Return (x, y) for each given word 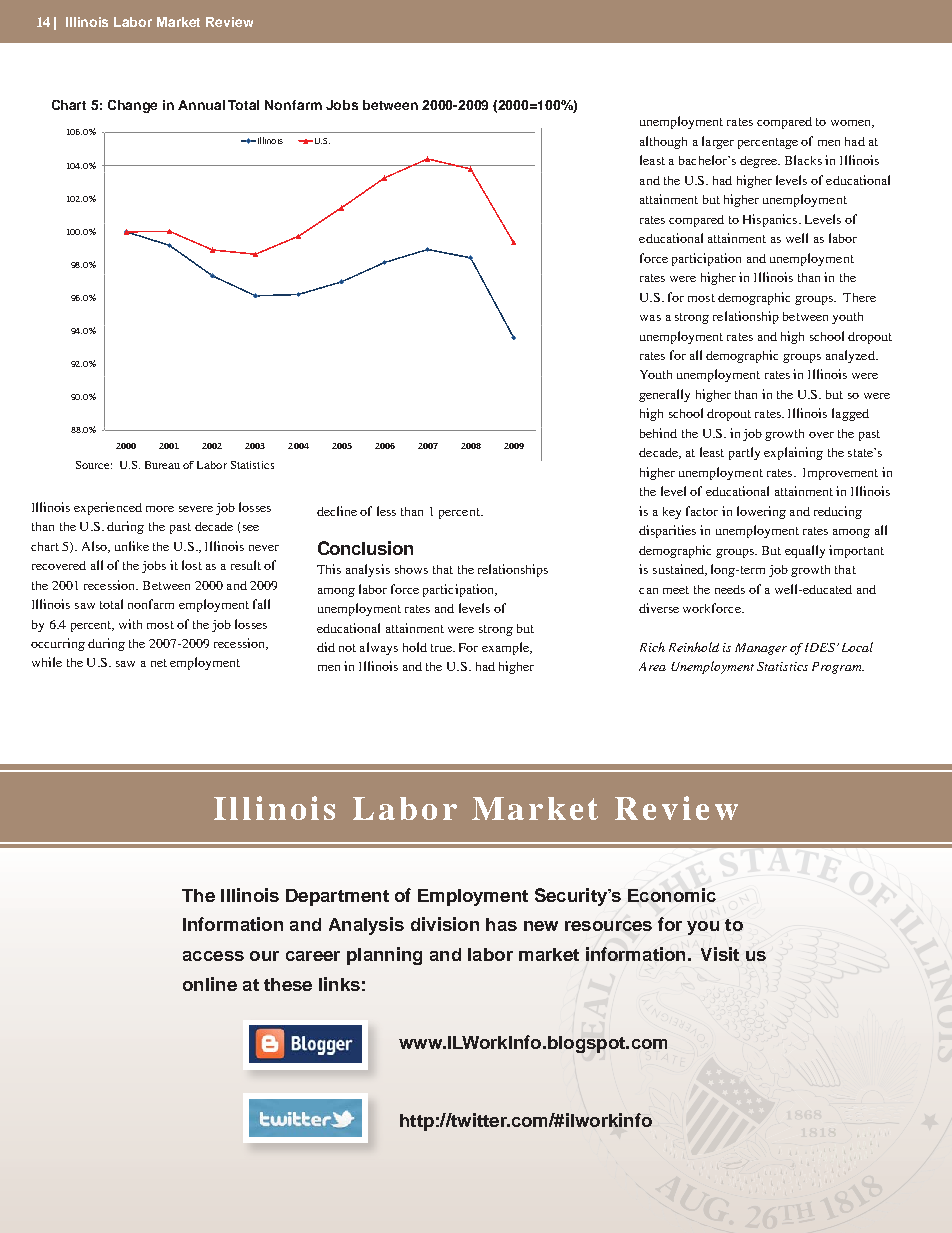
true (442, 648)
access (213, 956)
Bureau (162, 465)
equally (805, 551)
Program (838, 668)
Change (132, 106)
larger (718, 142)
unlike (132, 546)
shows (411, 569)
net (159, 663)
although (663, 142)
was (650, 318)
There (859, 297)
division (445, 924)
